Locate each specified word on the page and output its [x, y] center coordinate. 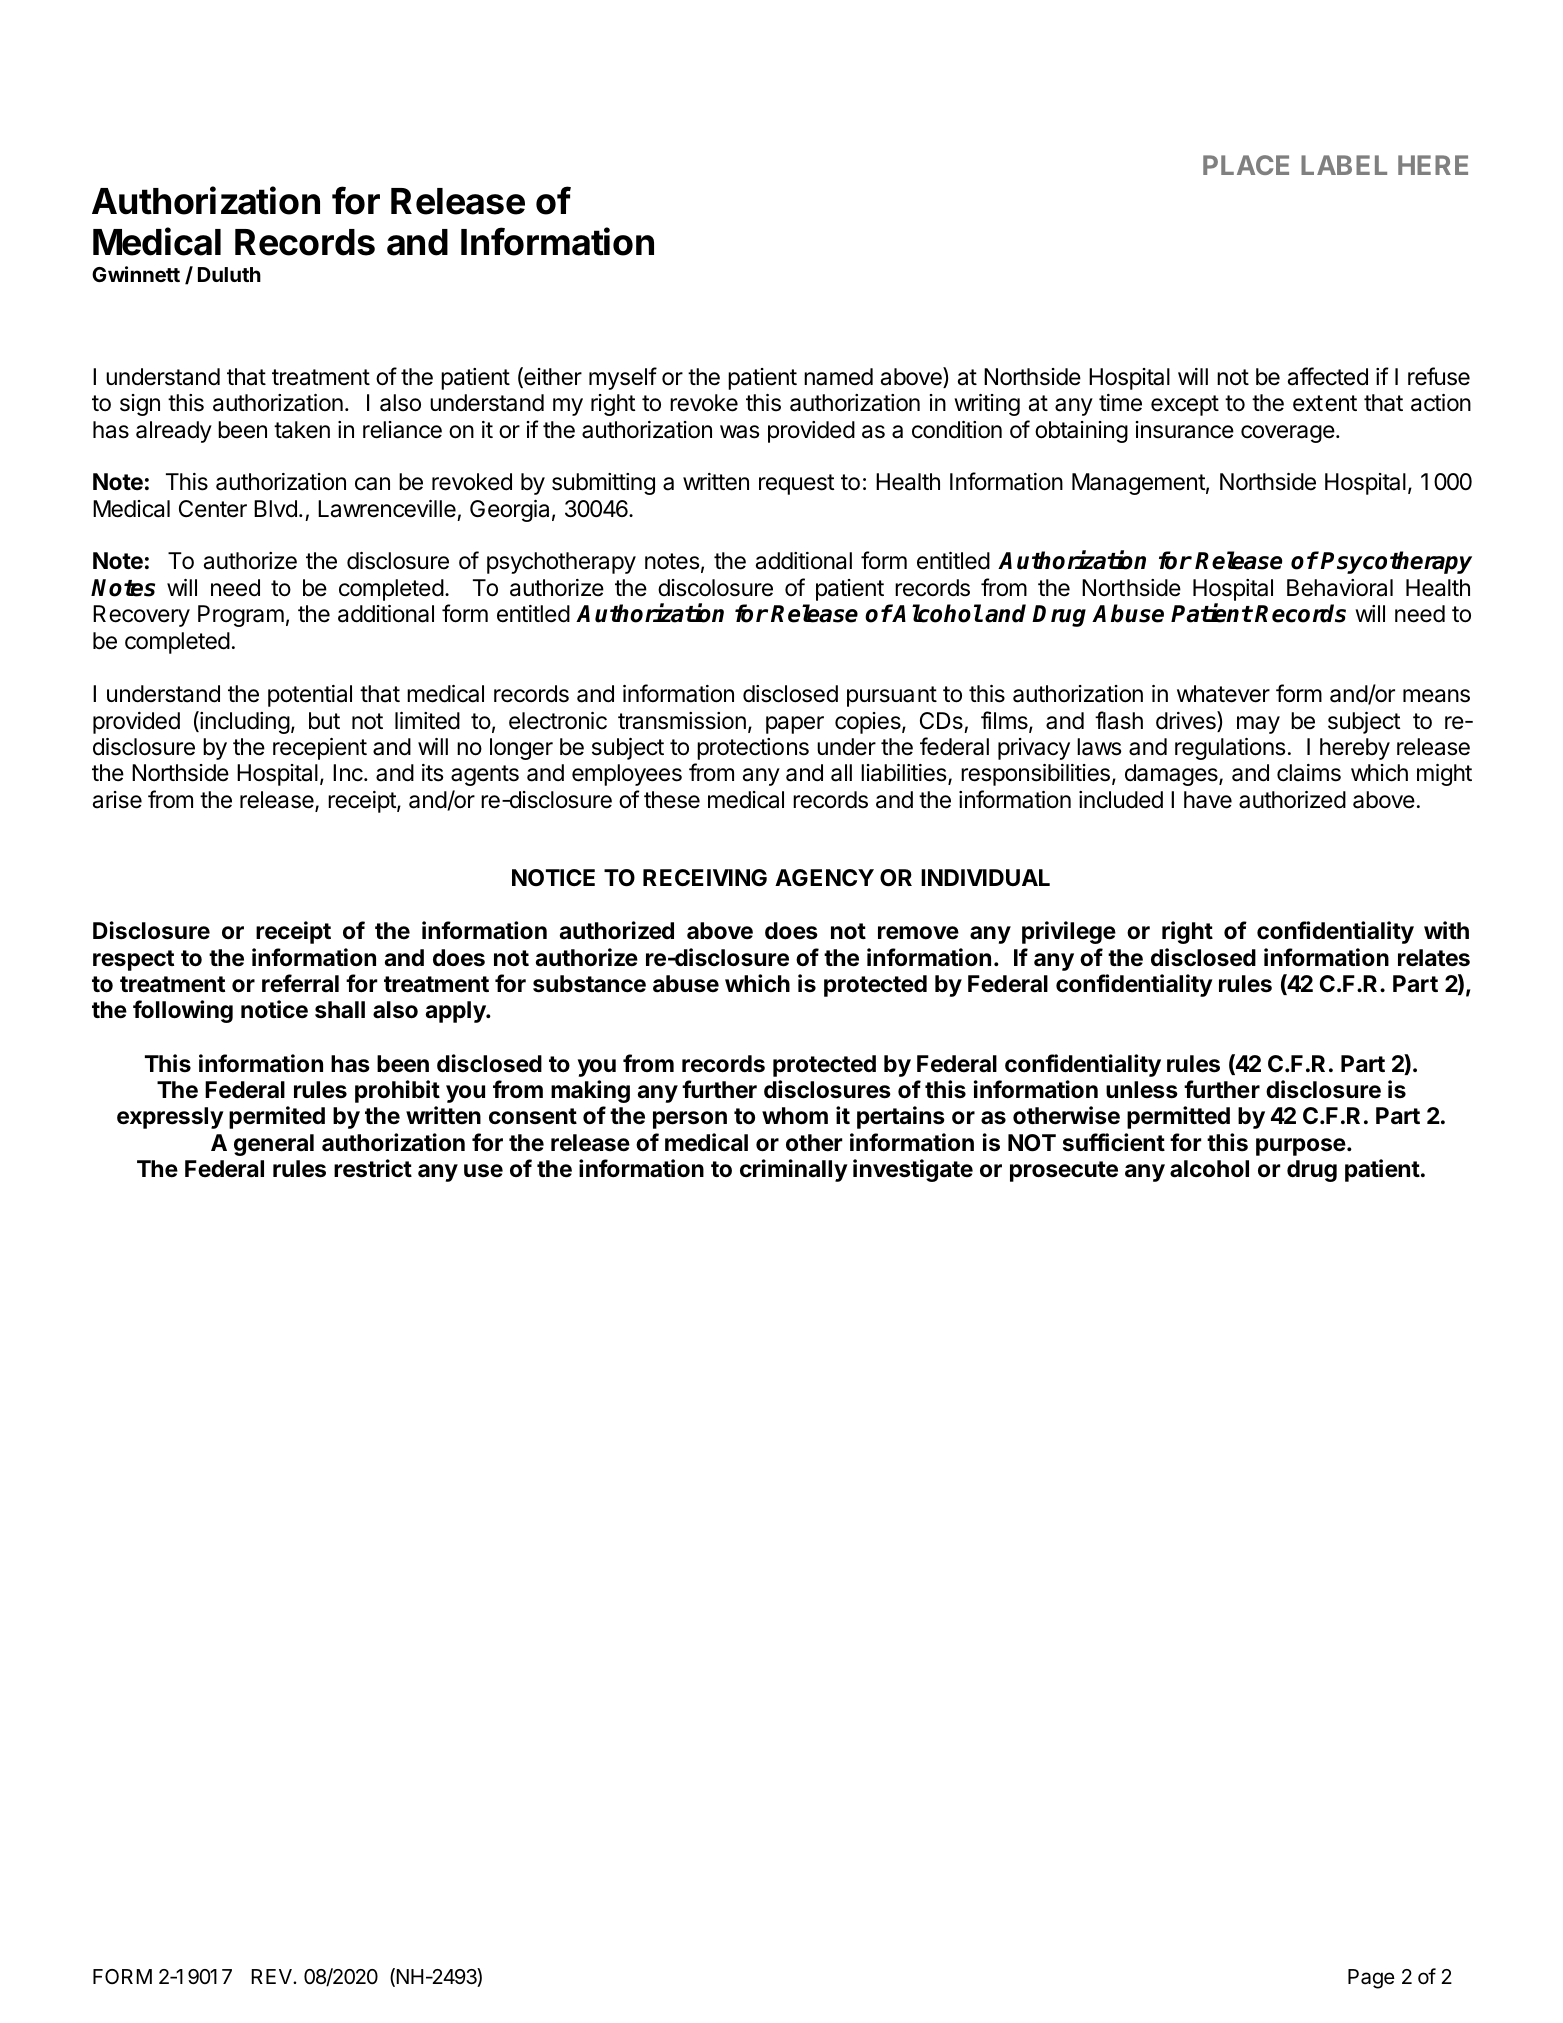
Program [241, 616]
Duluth [229, 274]
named [838, 377]
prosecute [1064, 1171]
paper [795, 725]
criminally [794, 1170]
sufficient [1114, 1142]
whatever [1223, 694]
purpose [1301, 1147]
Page [1371, 1979]
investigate [913, 1170]
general [274, 1145]
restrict [373, 1168]
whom [795, 1116]
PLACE [1246, 165]
